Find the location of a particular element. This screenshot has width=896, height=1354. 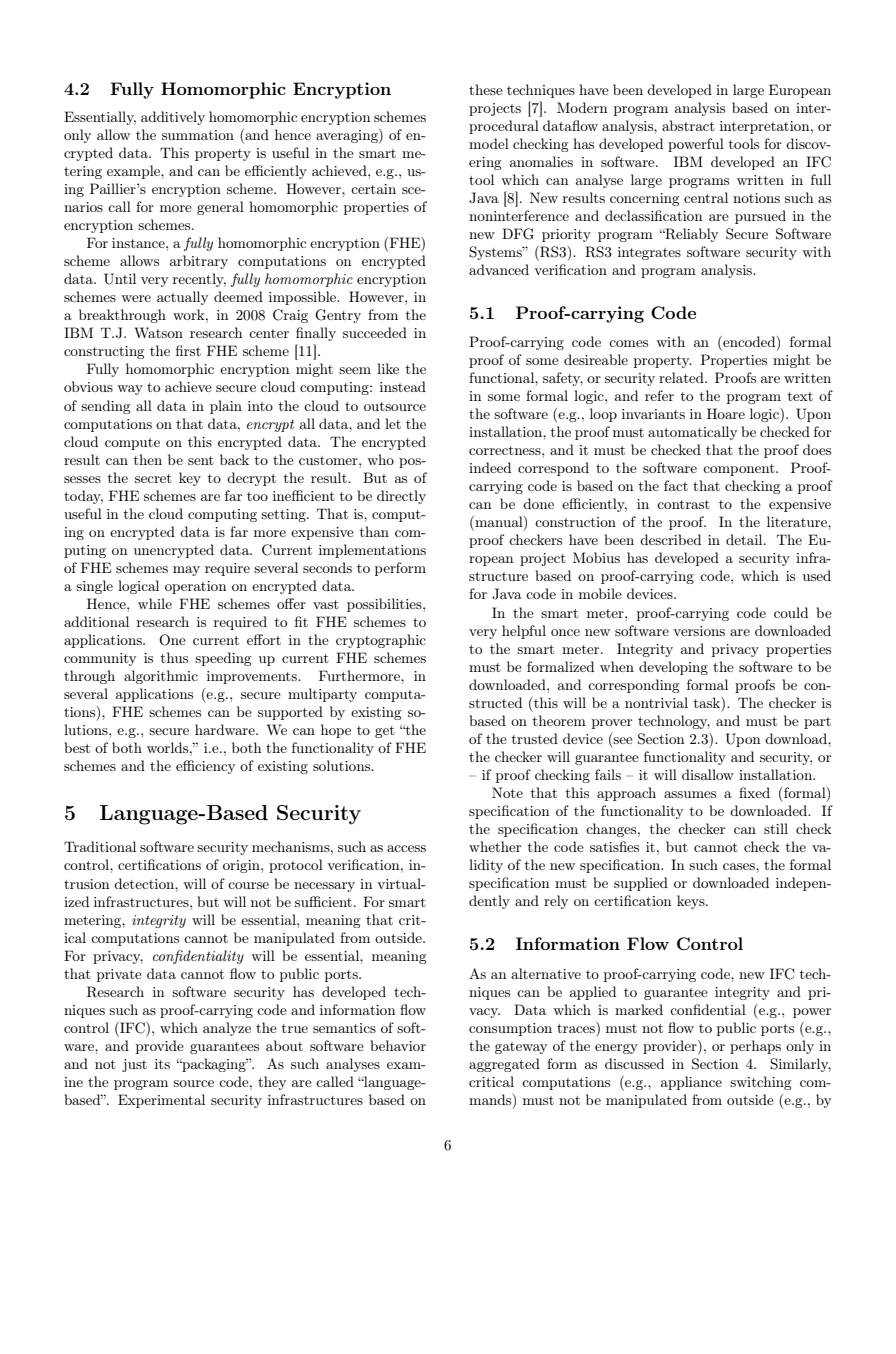

detail is located at coordinates (745, 539).
